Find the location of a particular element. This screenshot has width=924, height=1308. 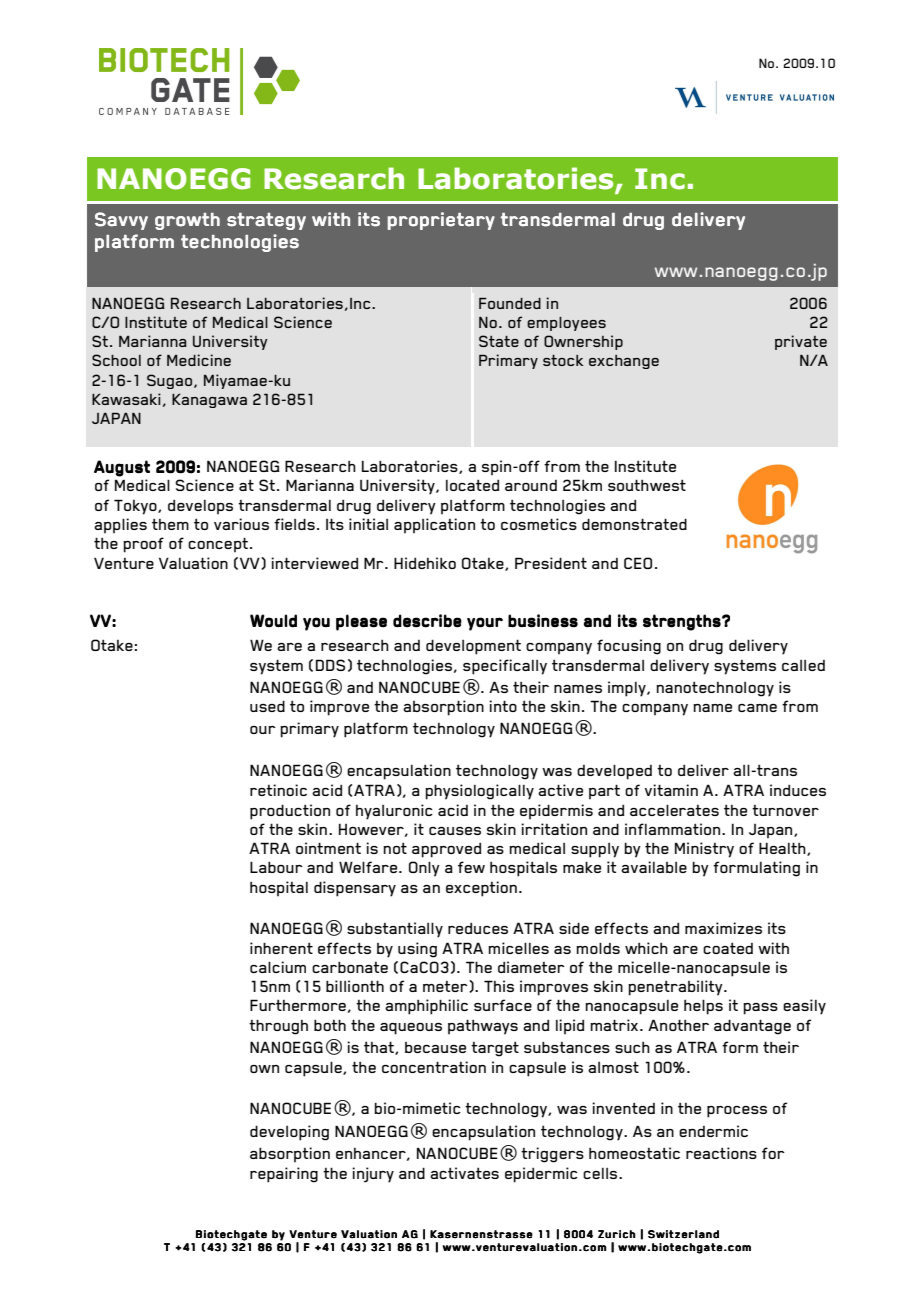

proprietary is located at coordinates (441, 221).
